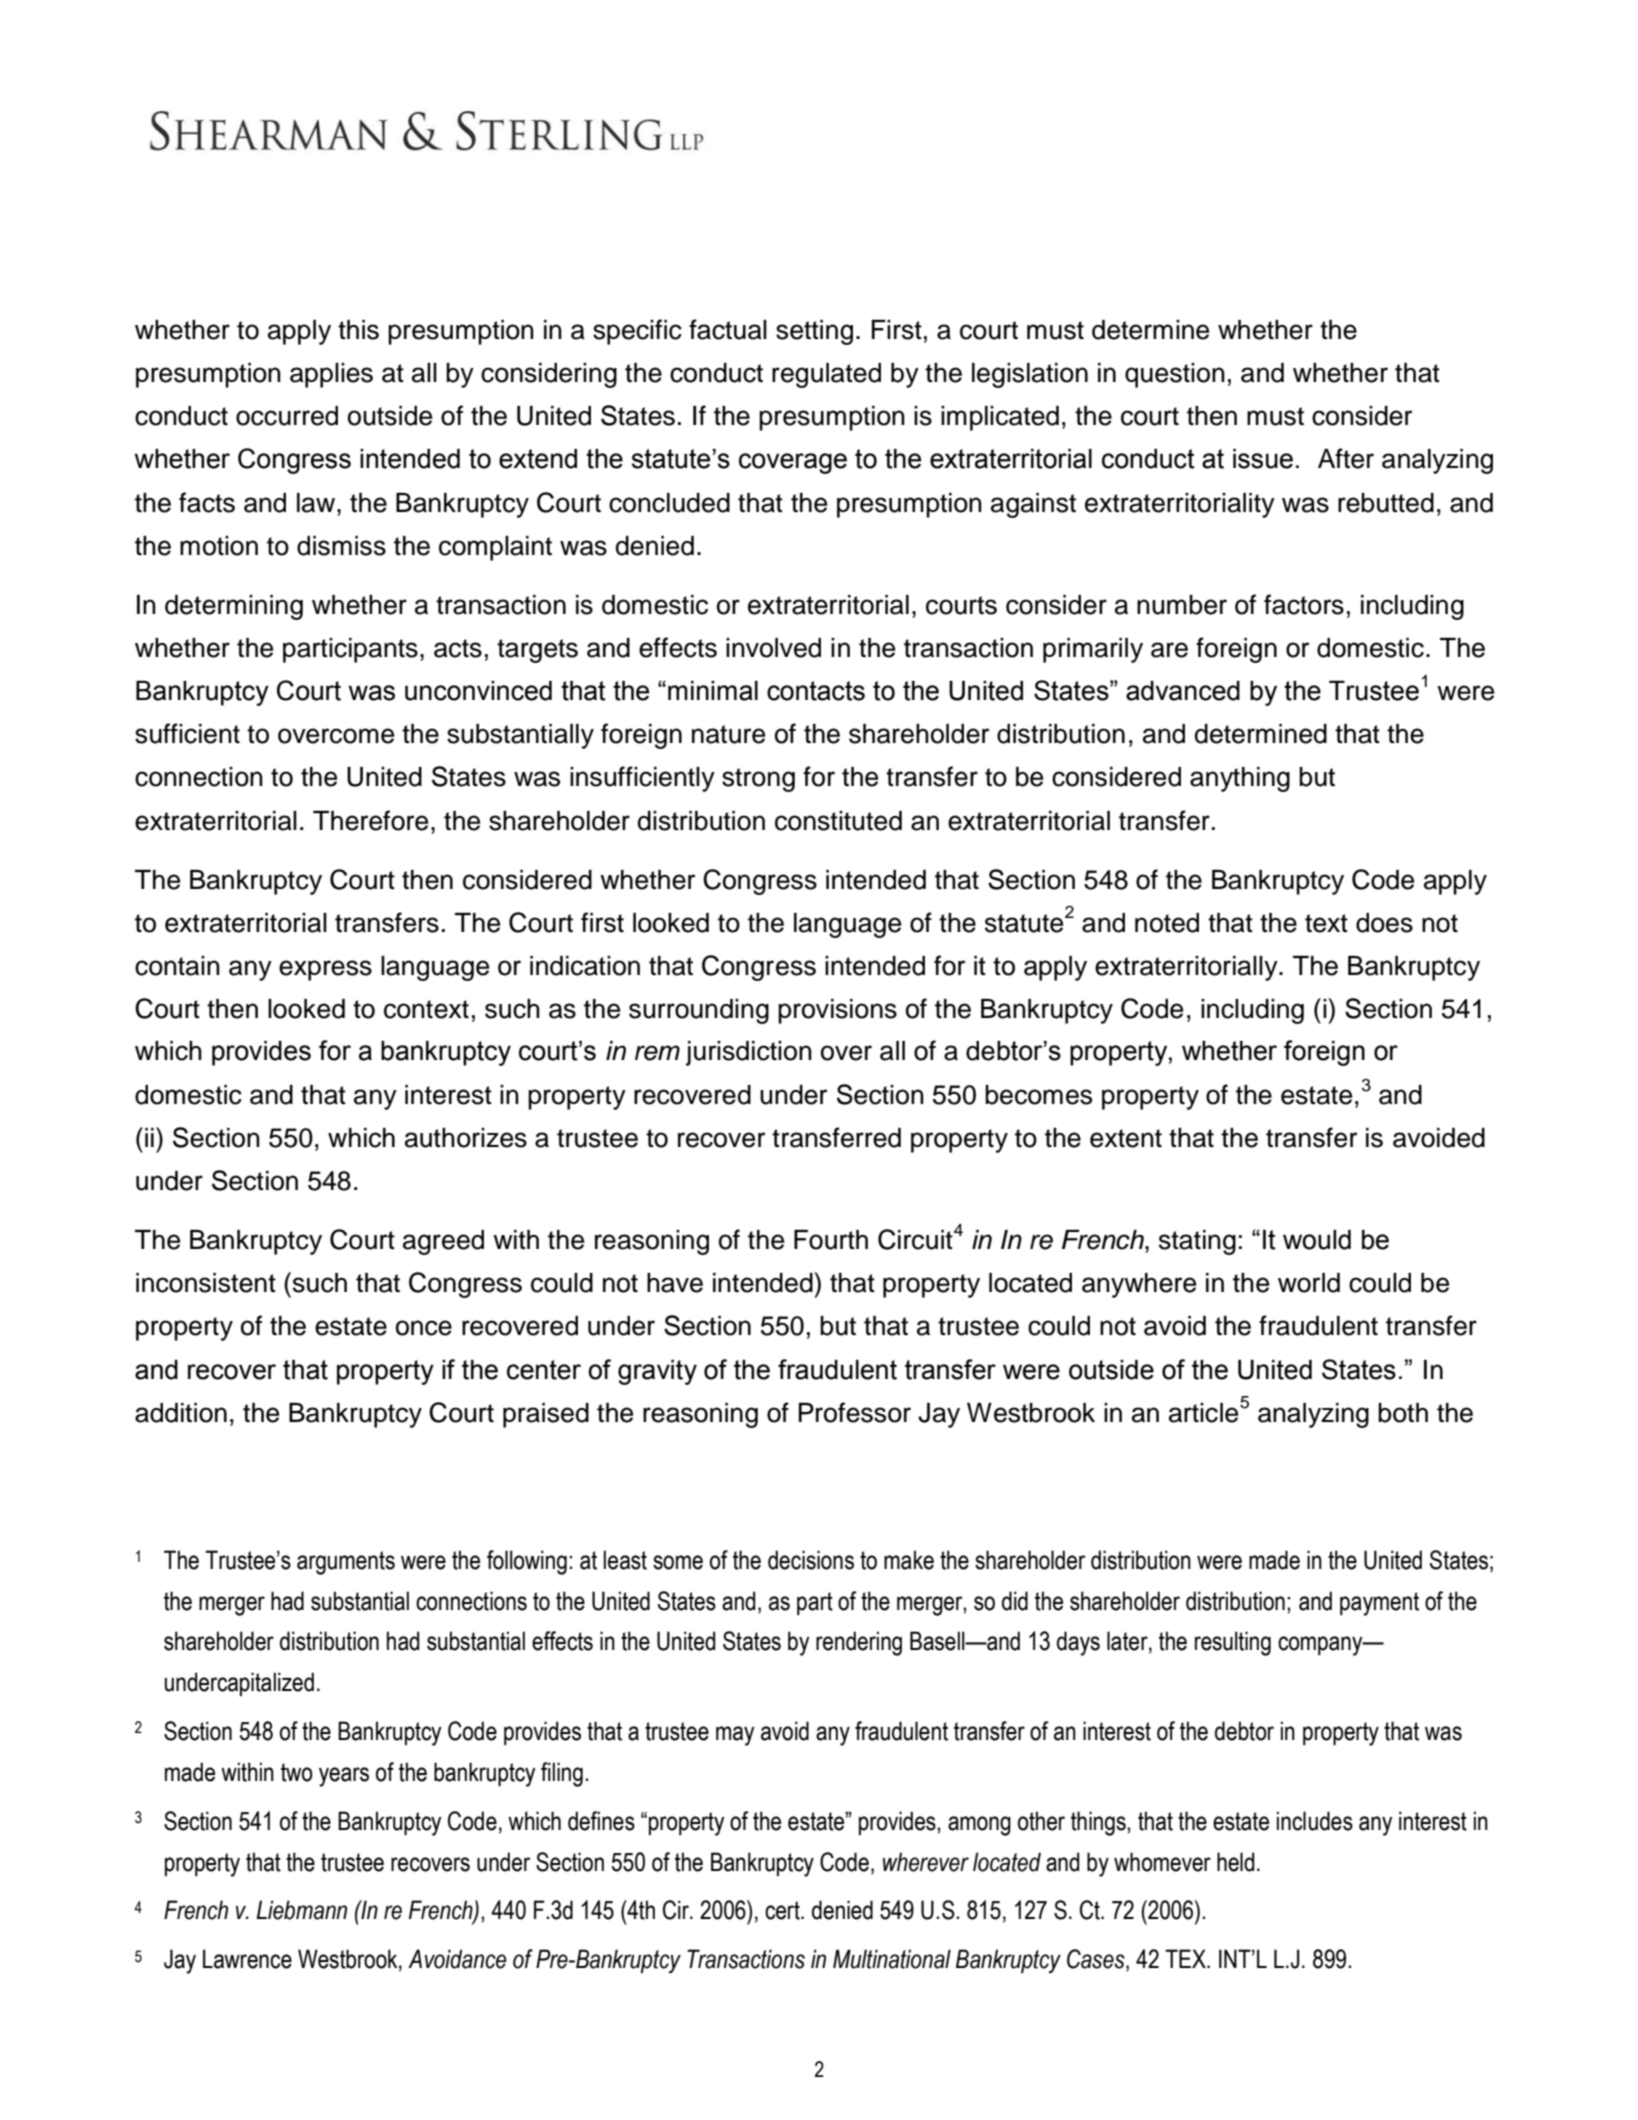  I want to click on question, so click(1175, 375).
